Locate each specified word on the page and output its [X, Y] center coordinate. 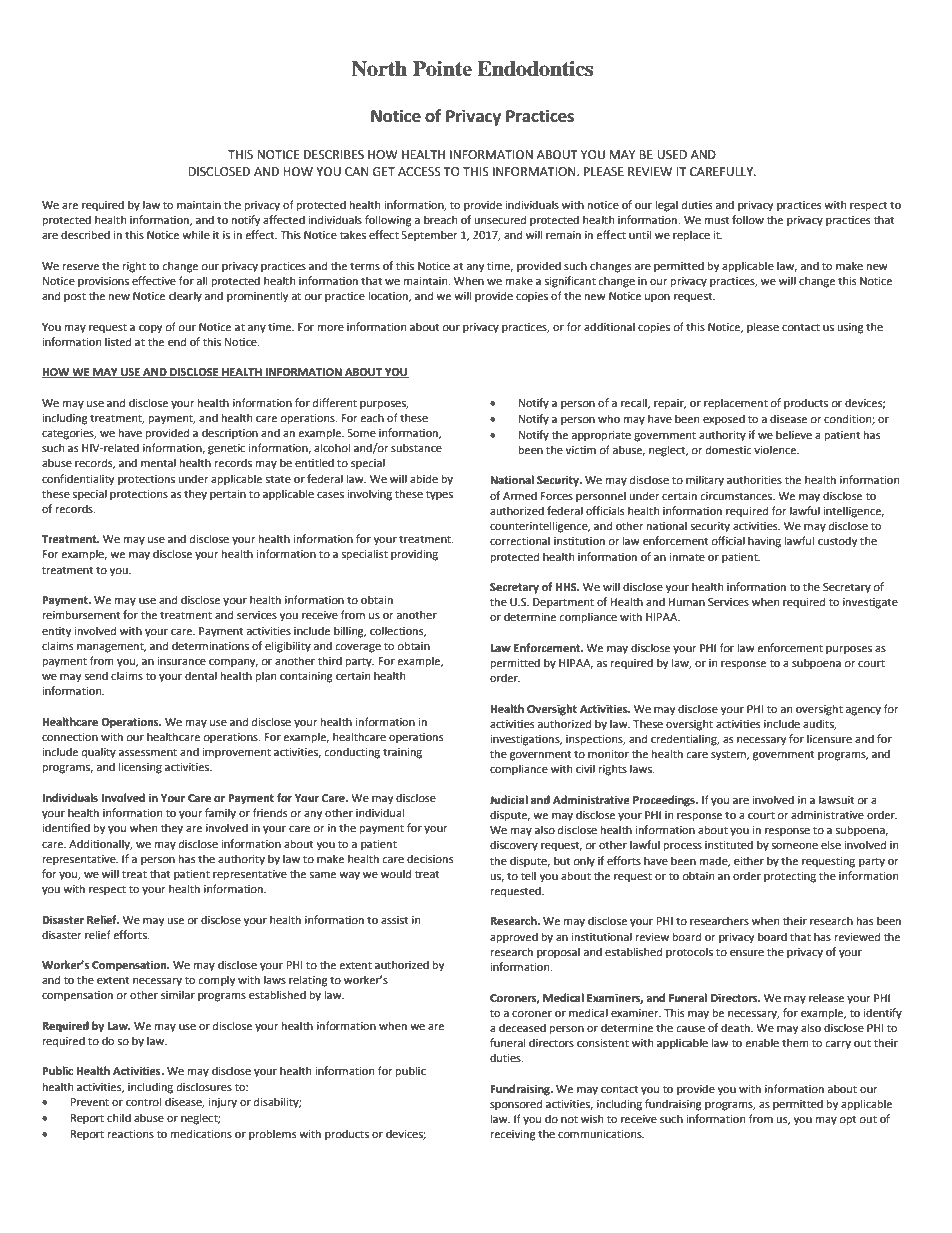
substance [416, 447]
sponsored [516, 1105]
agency [863, 711]
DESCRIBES [334, 155]
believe [794, 435]
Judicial [509, 799]
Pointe [442, 69]
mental [158, 463]
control [143, 1102]
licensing [140, 768]
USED [672, 155]
